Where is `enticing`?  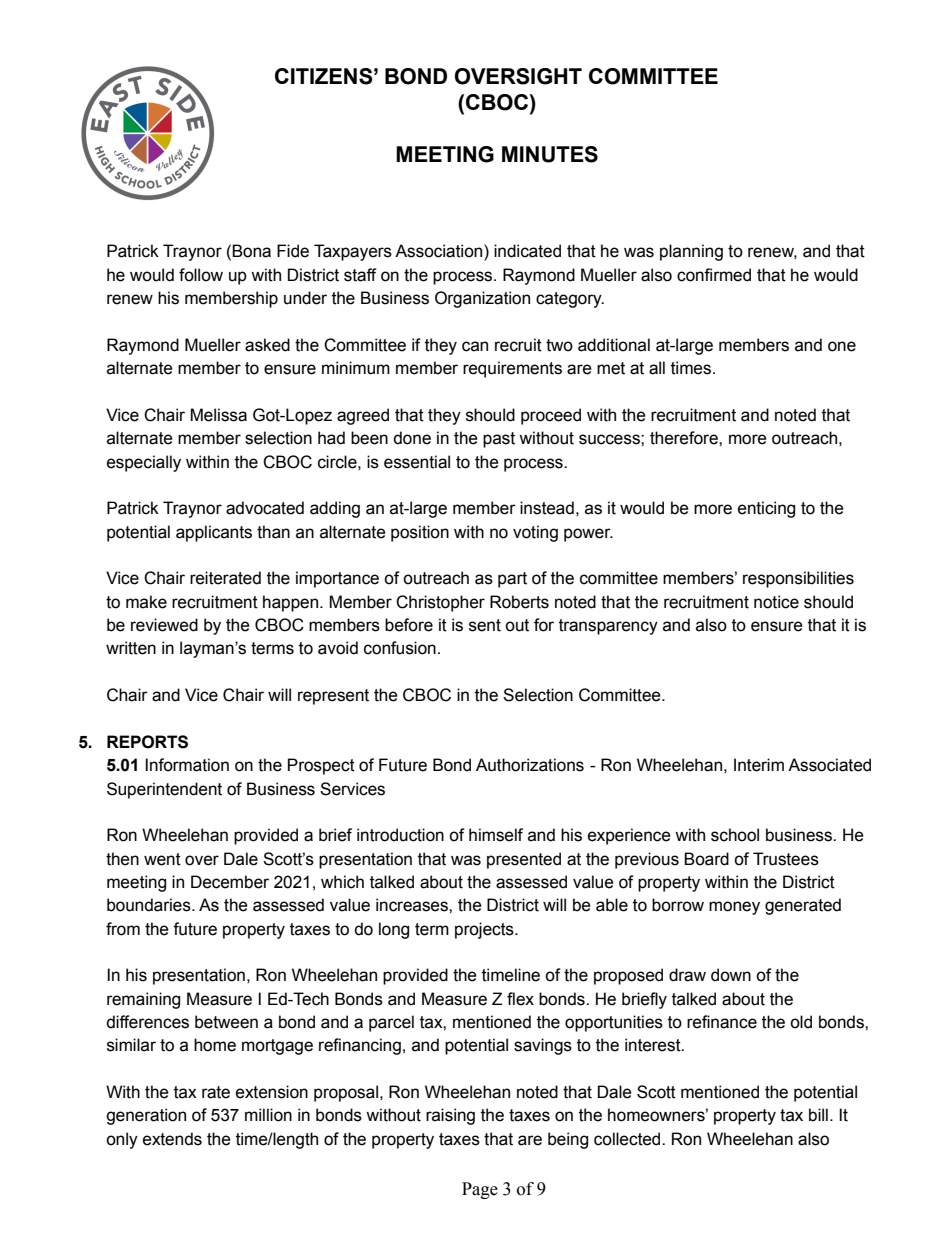
enticing is located at coordinates (766, 509).
